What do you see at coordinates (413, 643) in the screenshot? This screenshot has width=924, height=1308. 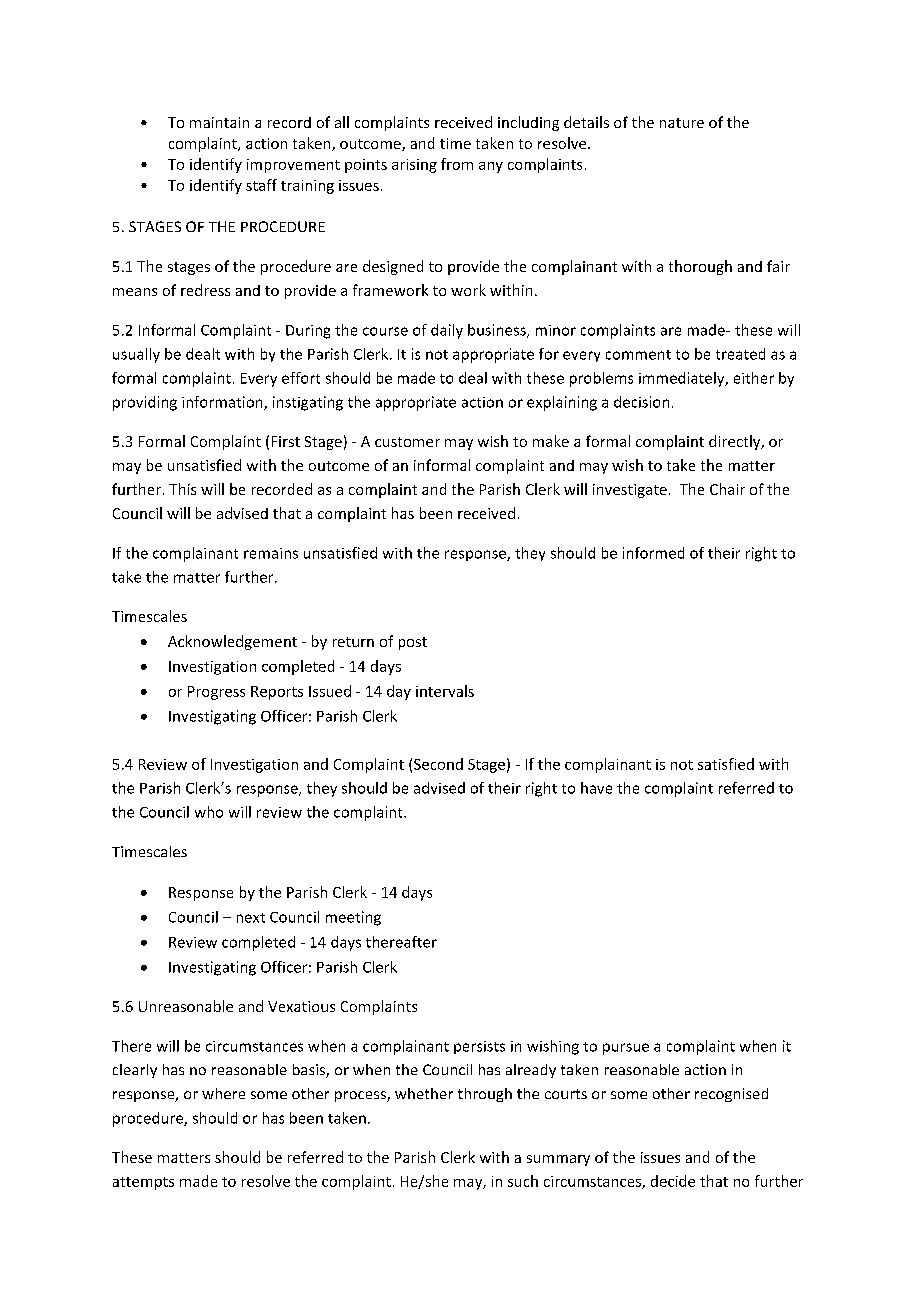 I see `post` at bounding box center [413, 643].
